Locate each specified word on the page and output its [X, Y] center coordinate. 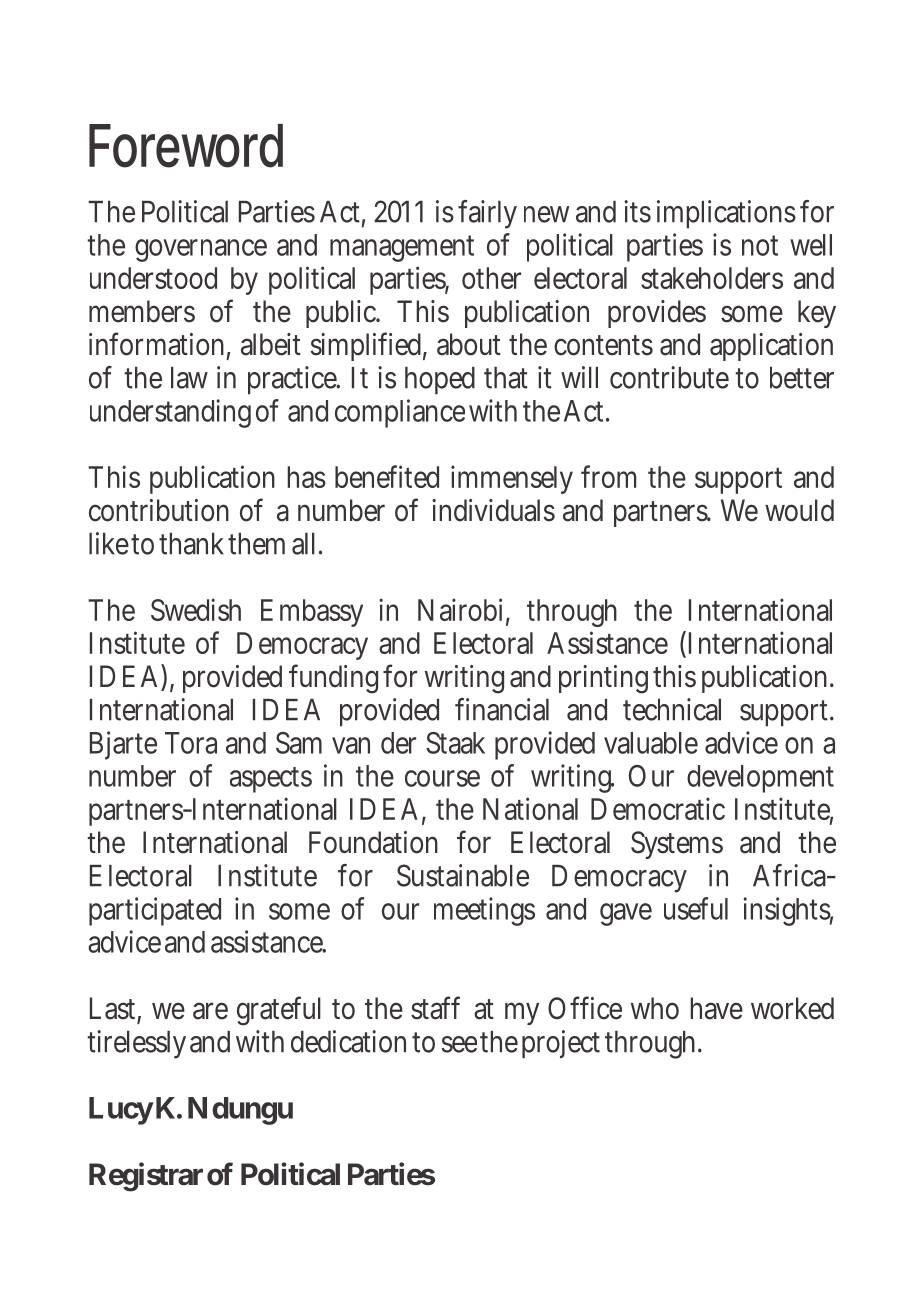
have [716, 1008]
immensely [512, 479]
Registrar [146, 1177]
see [459, 1044]
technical [672, 709]
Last [114, 1009]
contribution [159, 510]
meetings [484, 911]
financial [502, 709]
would [799, 510]
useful [696, 908]
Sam [299, 743]
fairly [487, 214]
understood [153, 278]
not [760, 245]
